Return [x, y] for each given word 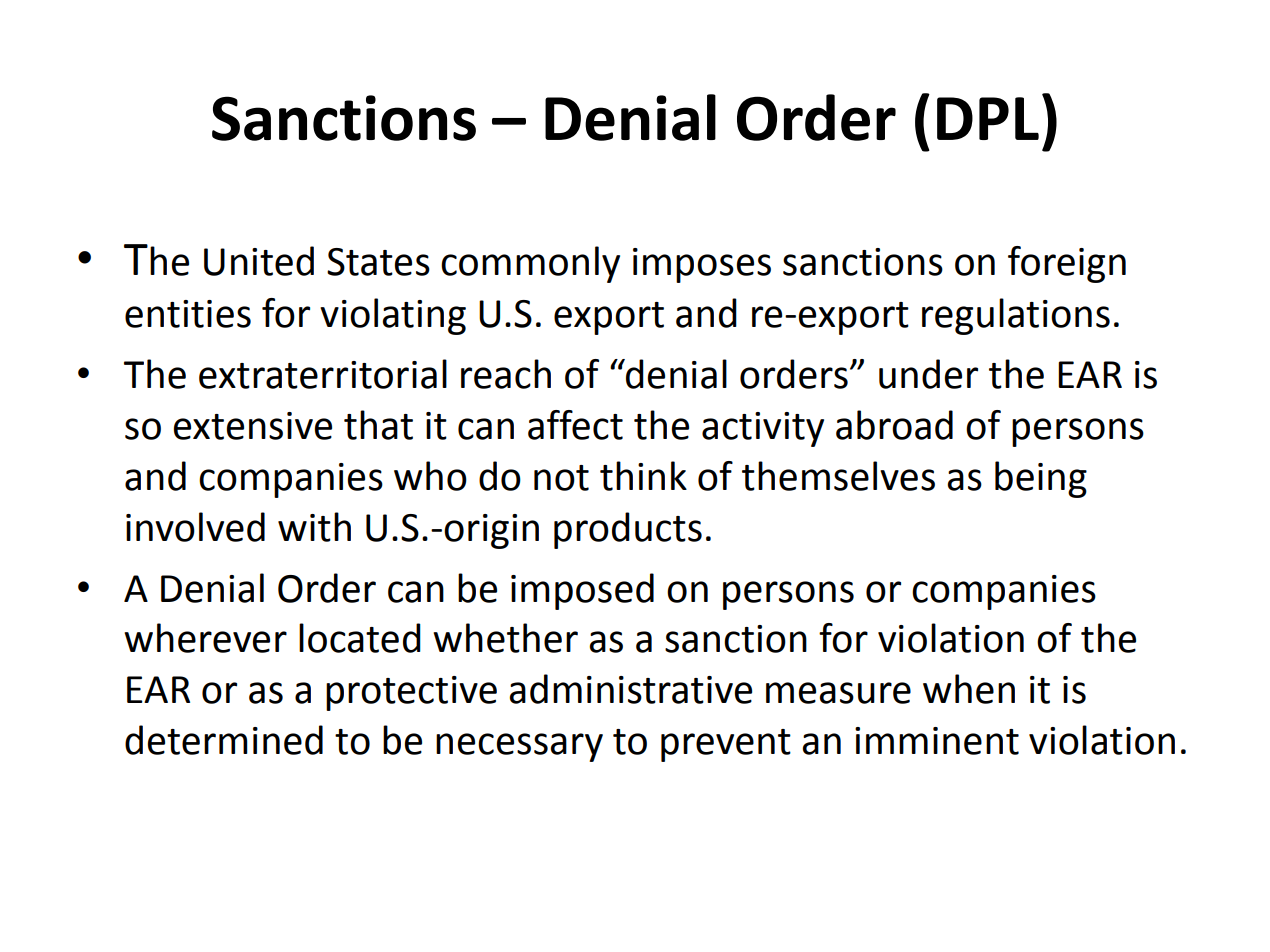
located [360, 638]
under [928, 374]
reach [506, 374]
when [969, 689]
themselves [838, 476]
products [628, 530]
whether [505, 638]
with [314, 527]
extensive [253, 426]
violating [393, 316]
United [259, 261]
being [1041, 479]
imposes [702, 265]
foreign [1067, 264]
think [643, 476]
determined [224, 740]
